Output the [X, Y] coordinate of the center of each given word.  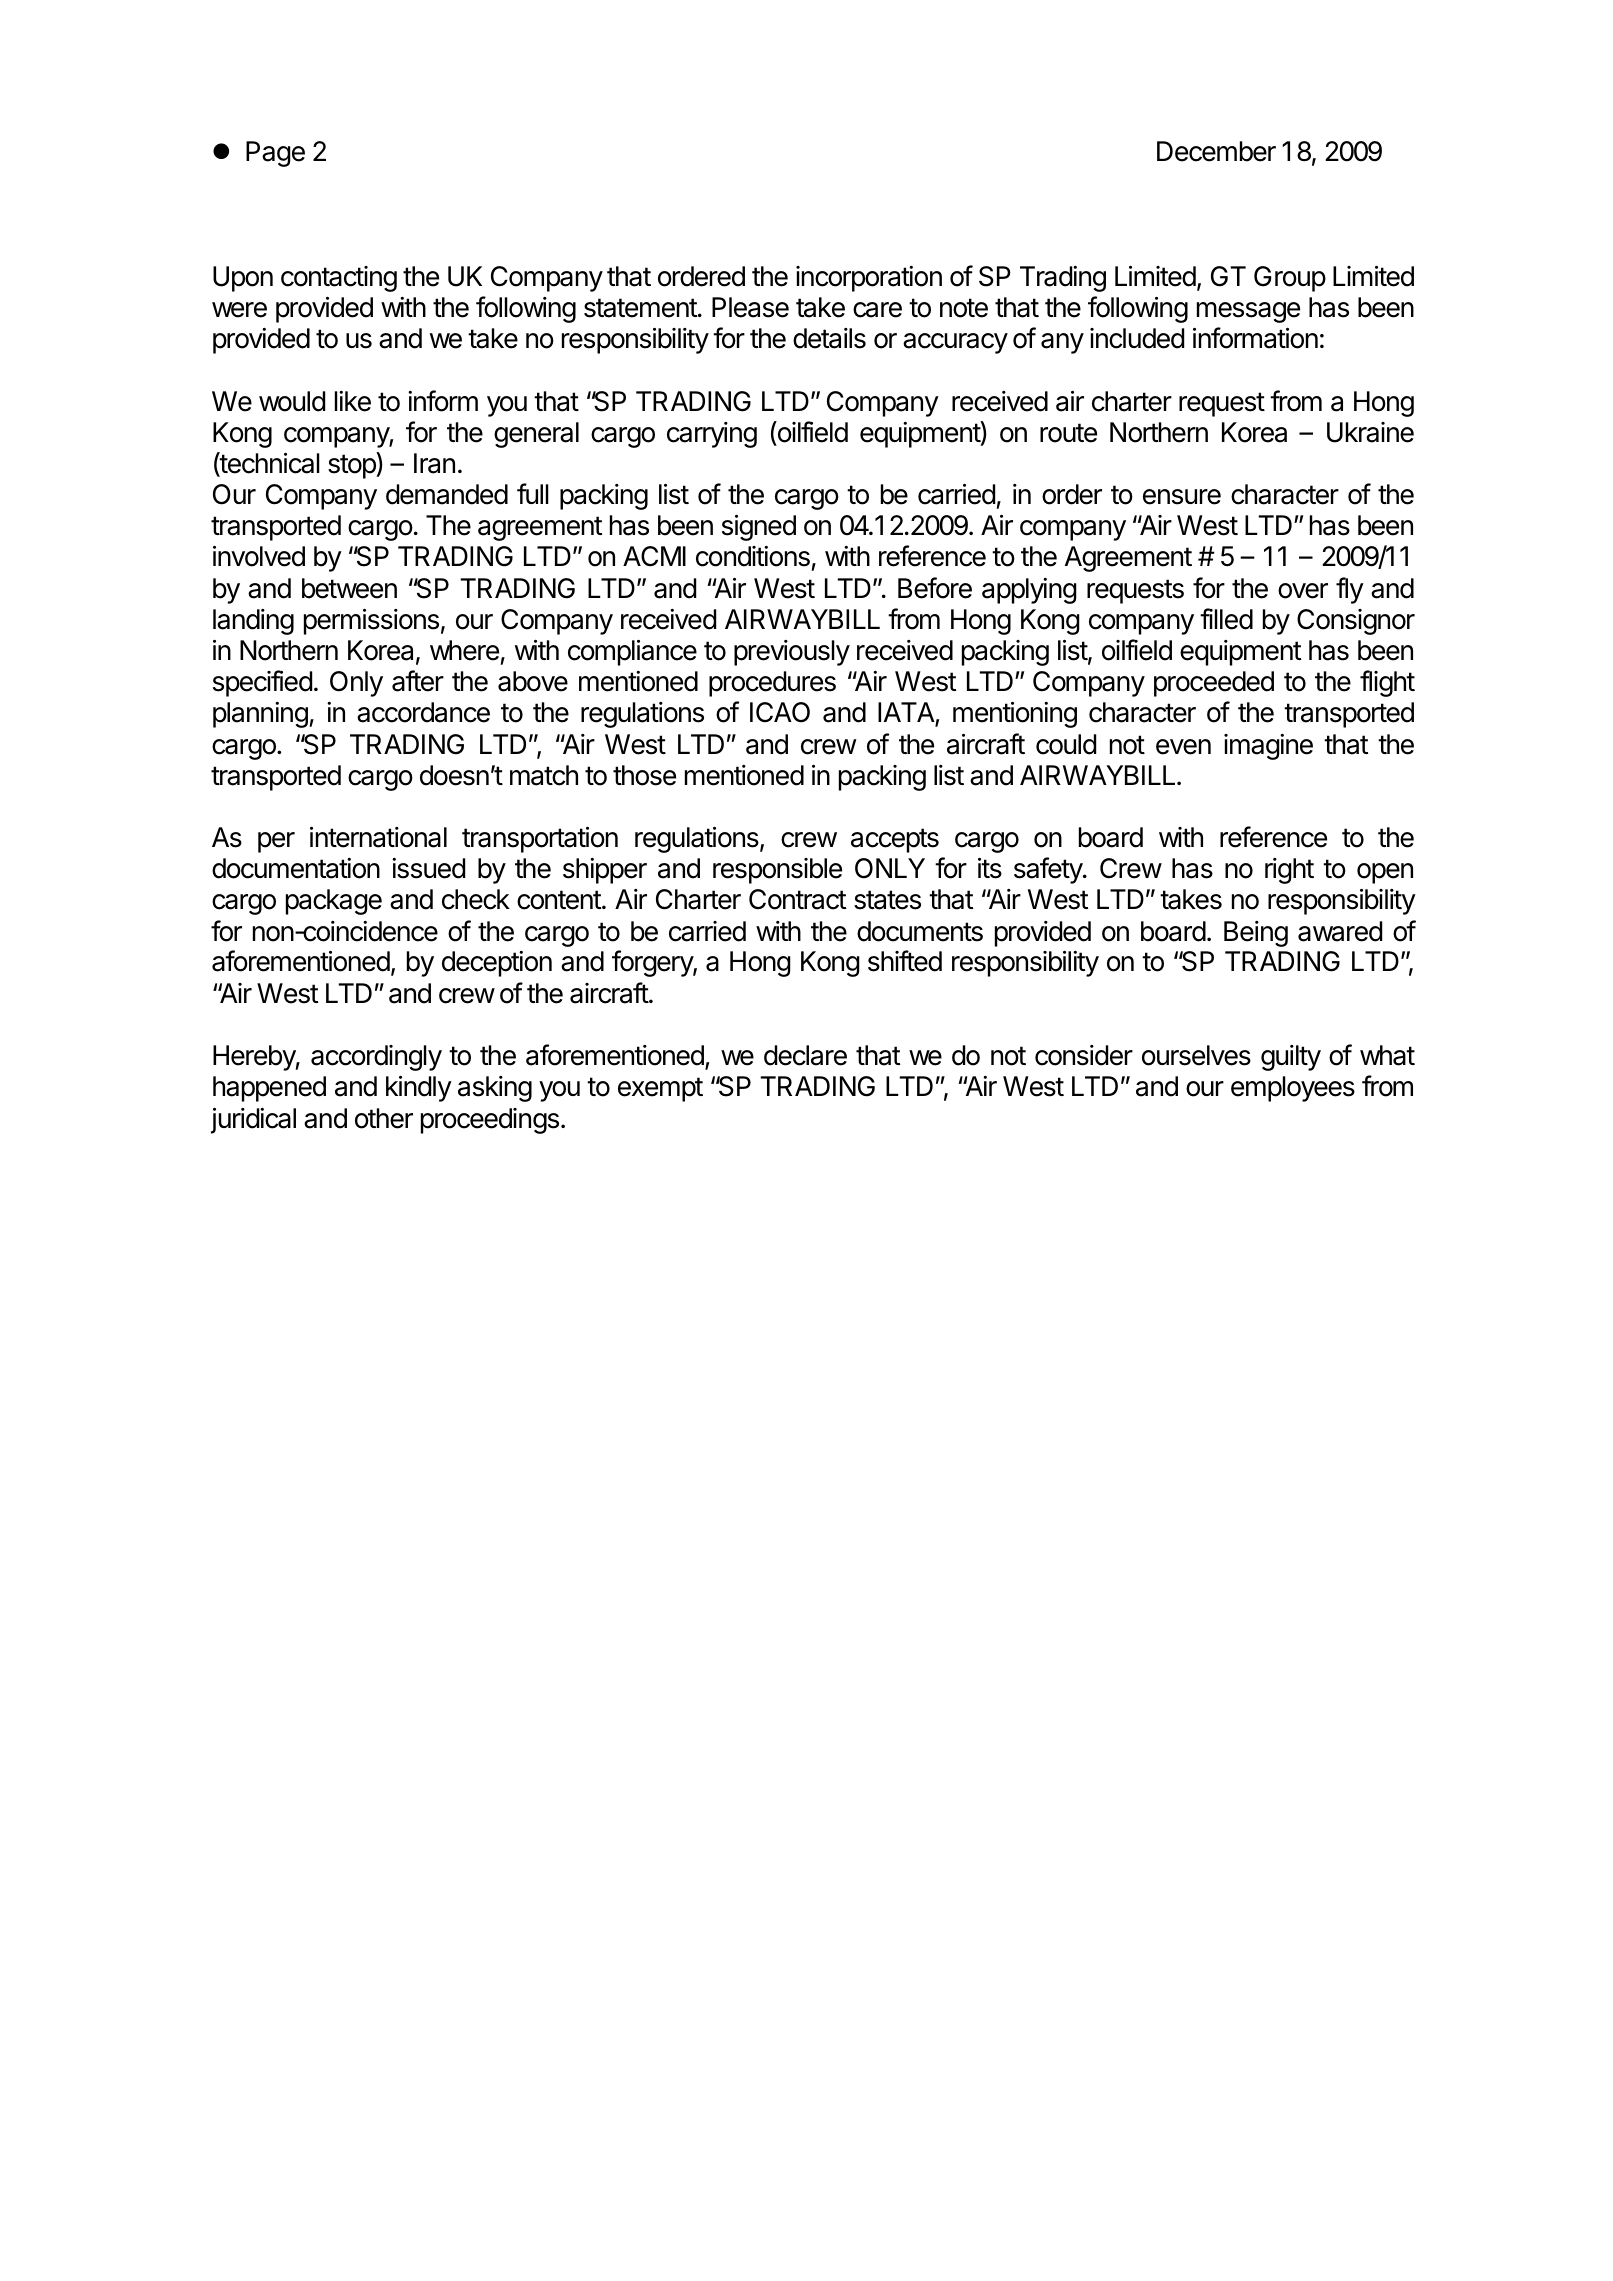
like [353, 401]
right [1289, 871]
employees [1293, 1089]
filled [1226, 619]
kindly [419, 1088]
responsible [777, 871]
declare [805, 1055]
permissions [371, 621]
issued [428, 868]
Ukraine [1370, 432]
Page [275, 154]
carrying [712, 435]
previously [792, 653]
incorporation [869, 279]
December [1216, 151]
